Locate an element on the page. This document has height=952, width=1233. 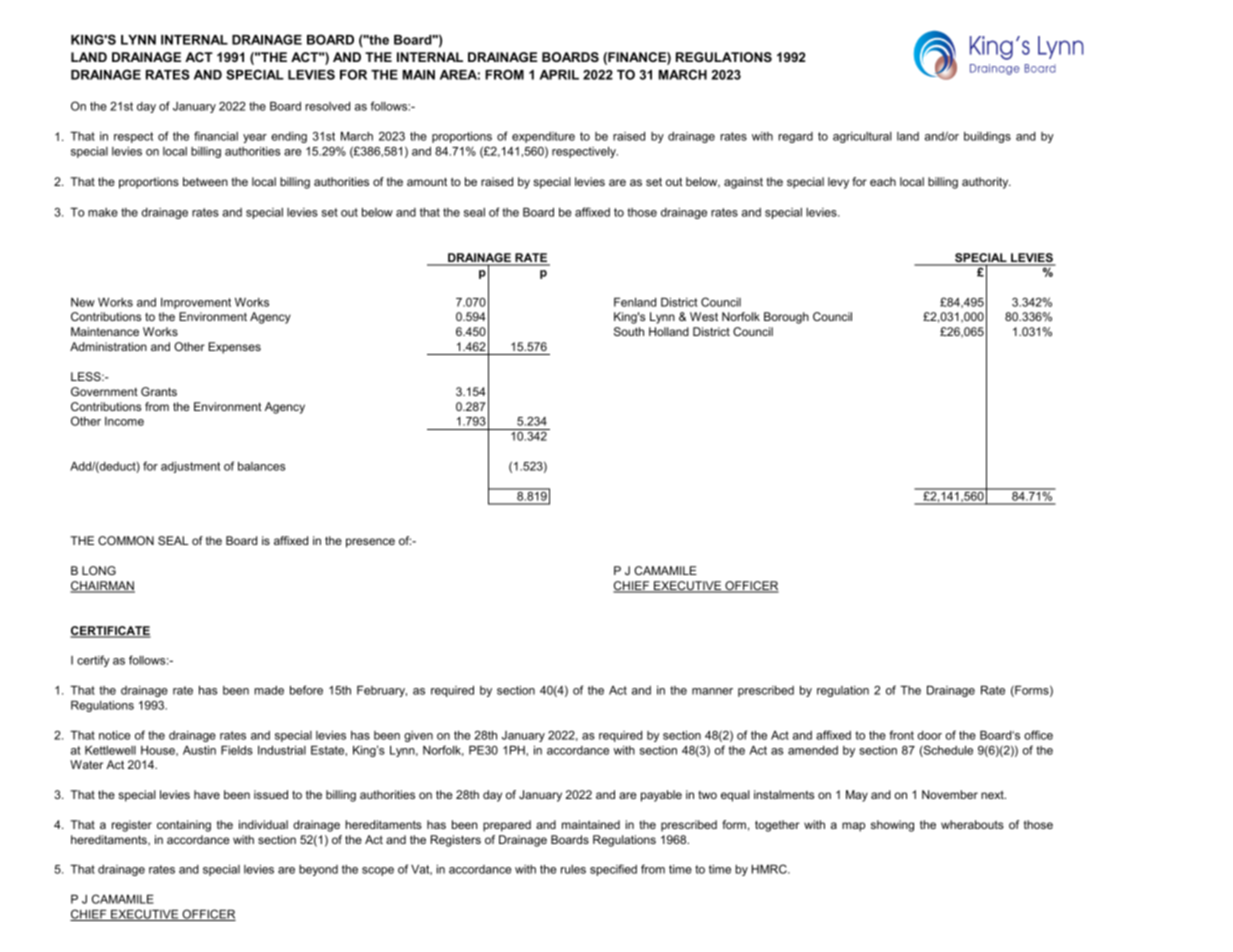
containing is located at coordinates (184, 826).
